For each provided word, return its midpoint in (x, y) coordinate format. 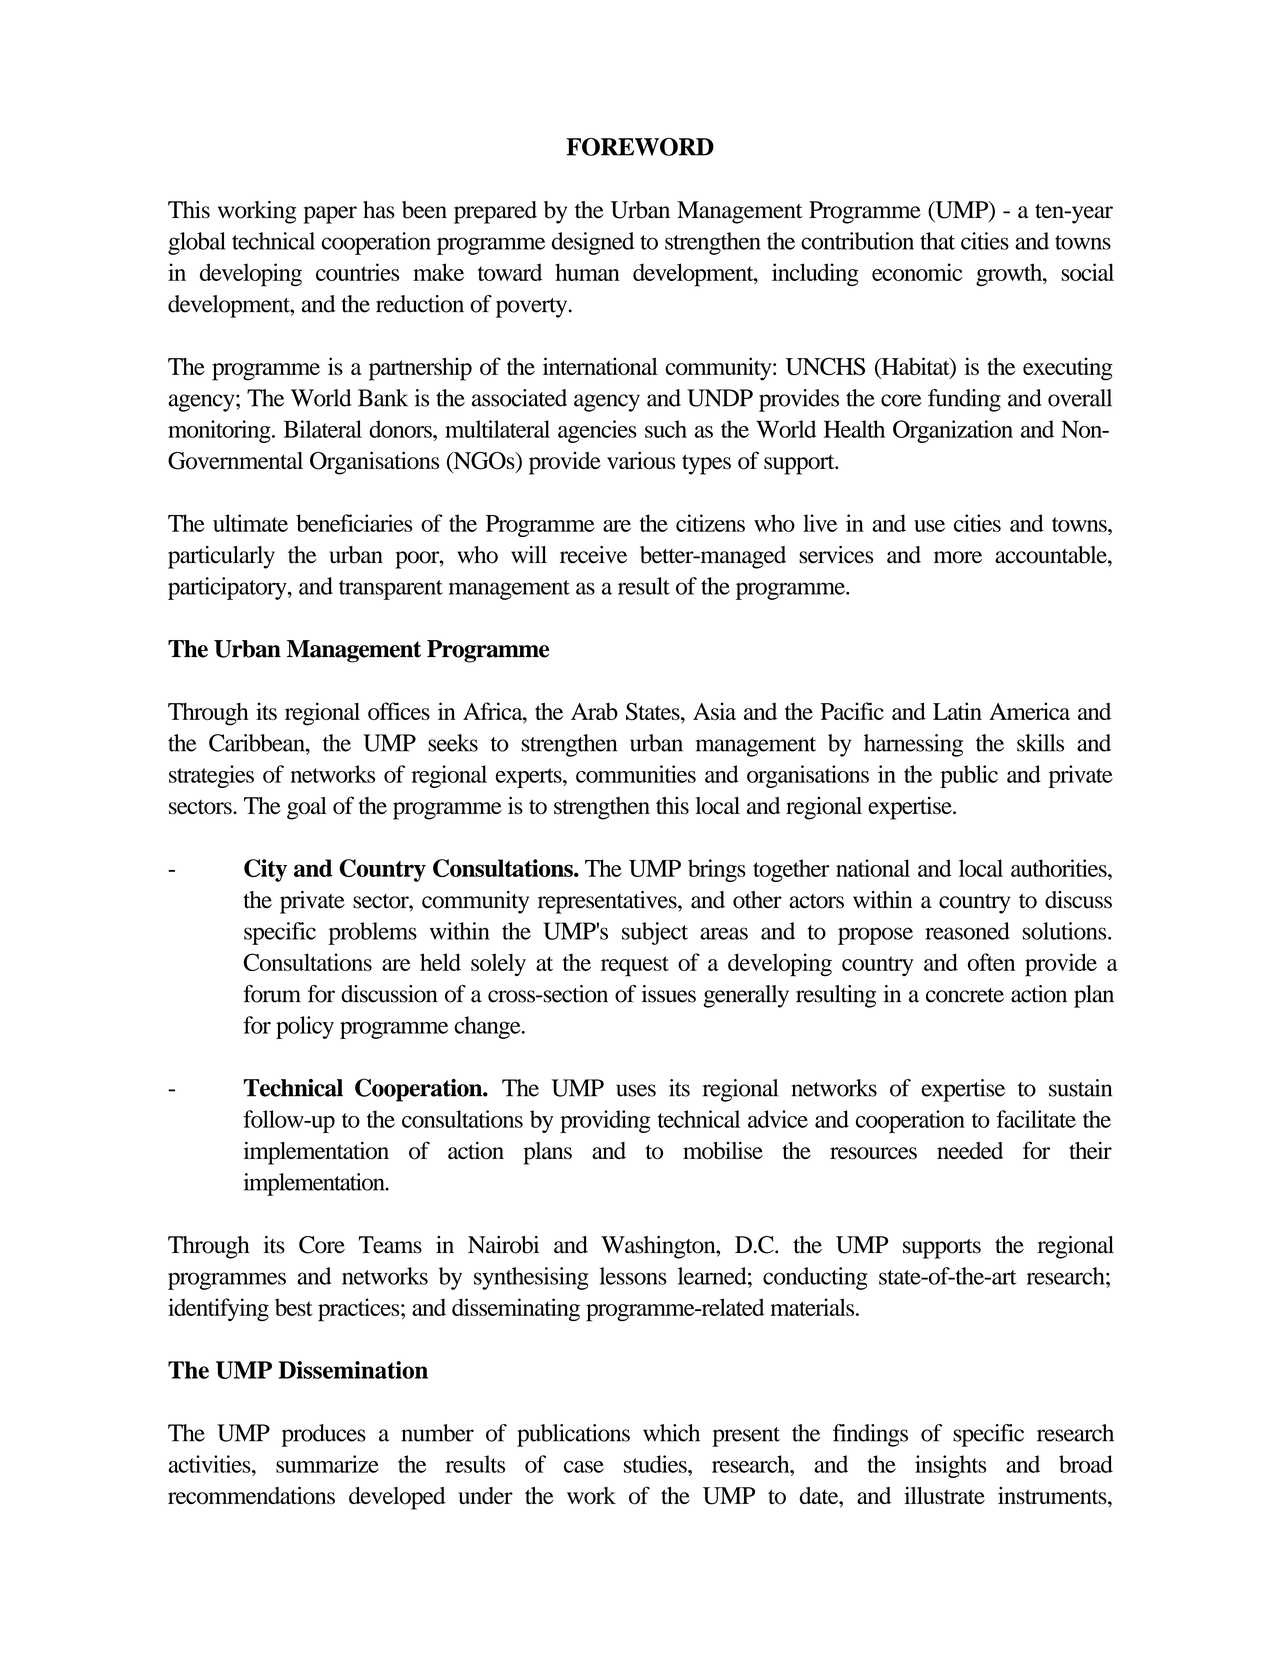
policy (305, 1027)
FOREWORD (640, 147)
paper (330, 215)
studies (656, 1464)
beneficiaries (354, 523)
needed (970, 1150)
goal (307, 808)
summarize (327, 1464)
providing (605, 1121)
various (641, 460)
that (937, 241)
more (958, 557)
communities (636, 774)
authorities (1060, 868)
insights (951, 1466)
